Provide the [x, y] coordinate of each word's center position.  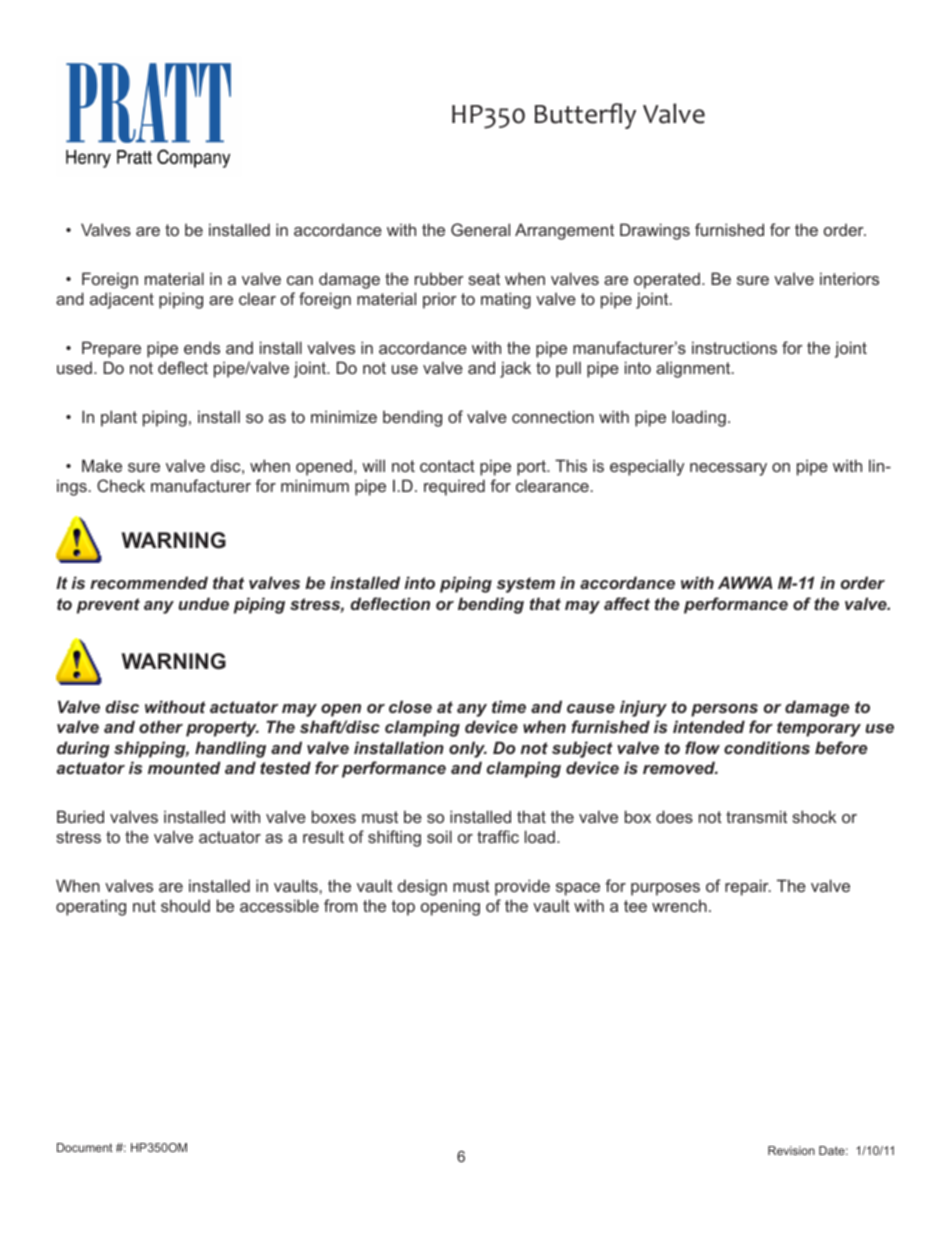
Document [85, 1147]
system [526, 585]
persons [724, 710]
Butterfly [585, 116]
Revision [791, 1150]
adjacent [122, 300]
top [403, 908]
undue [203, 603]
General [480, 229]
